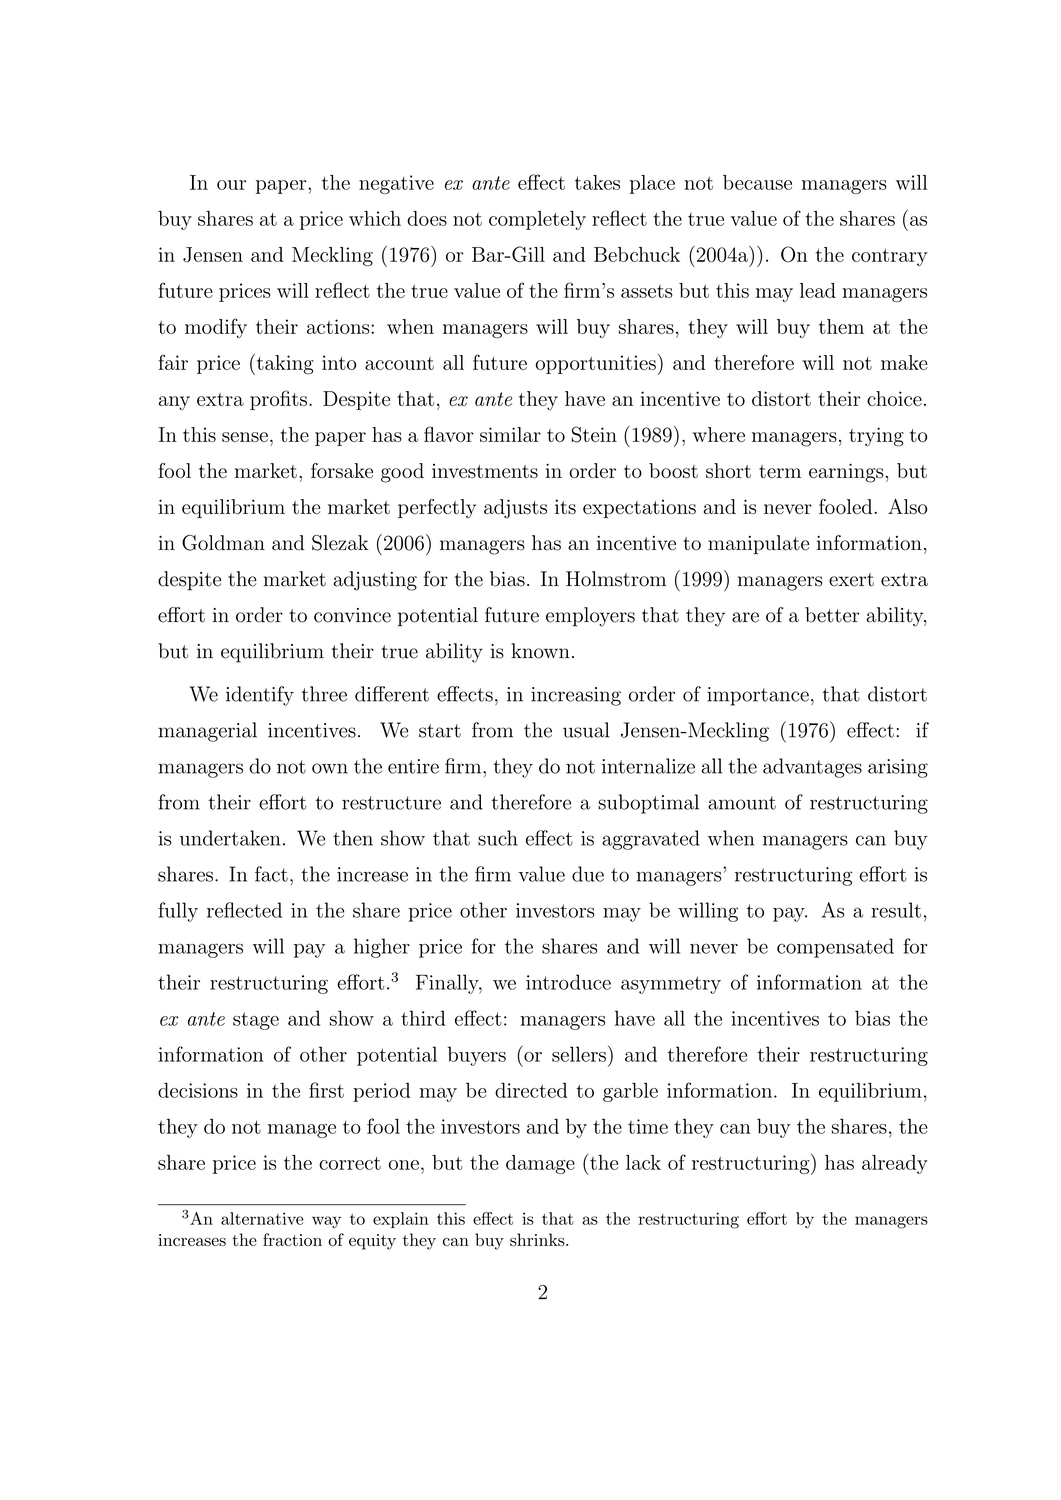 The height and width of the screenshot is (1500, 1061). Describe the element at coordinates (262, 1218) in the screenshot. I see `alternative` at that location.
